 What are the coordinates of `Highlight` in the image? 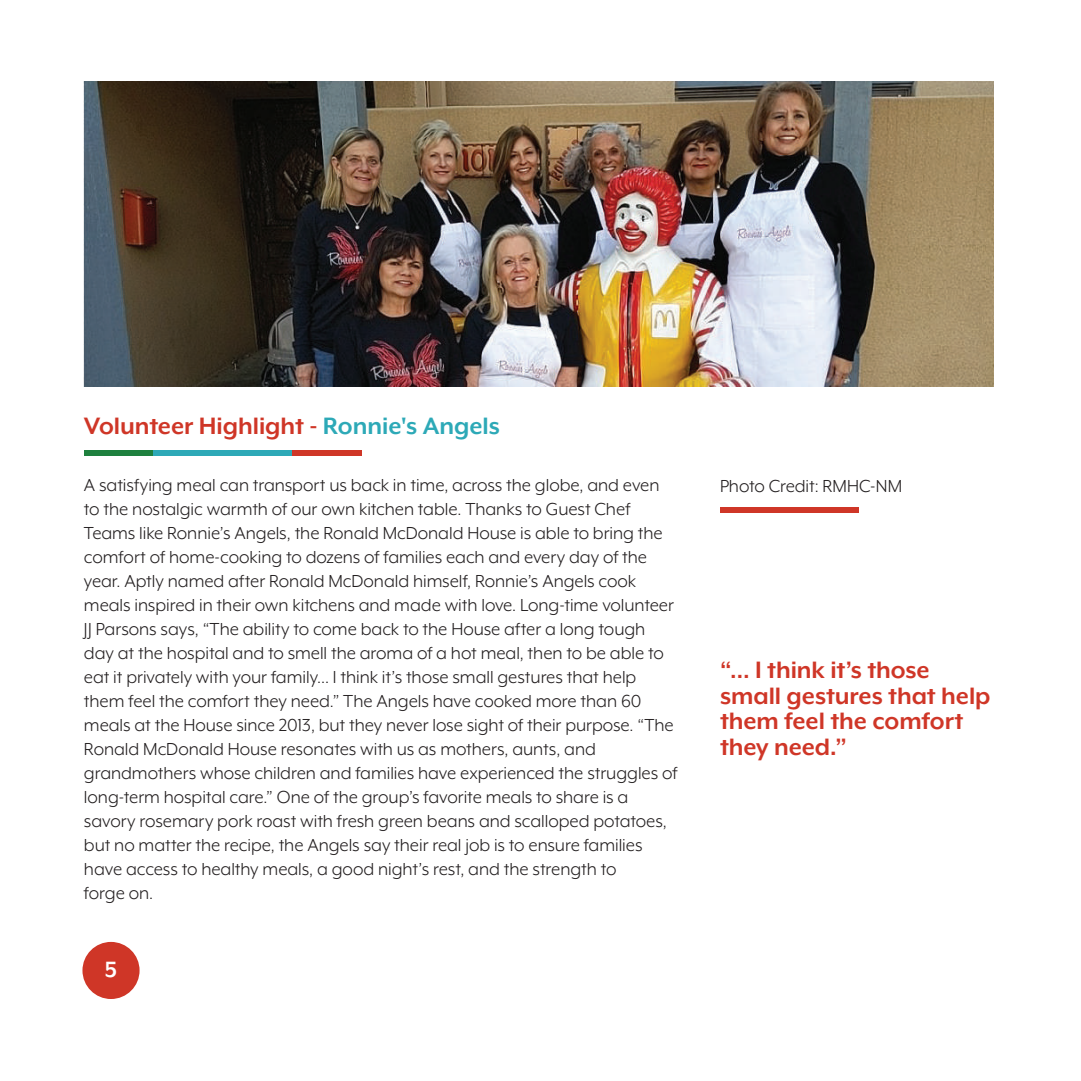 It's located at (252, 428).
